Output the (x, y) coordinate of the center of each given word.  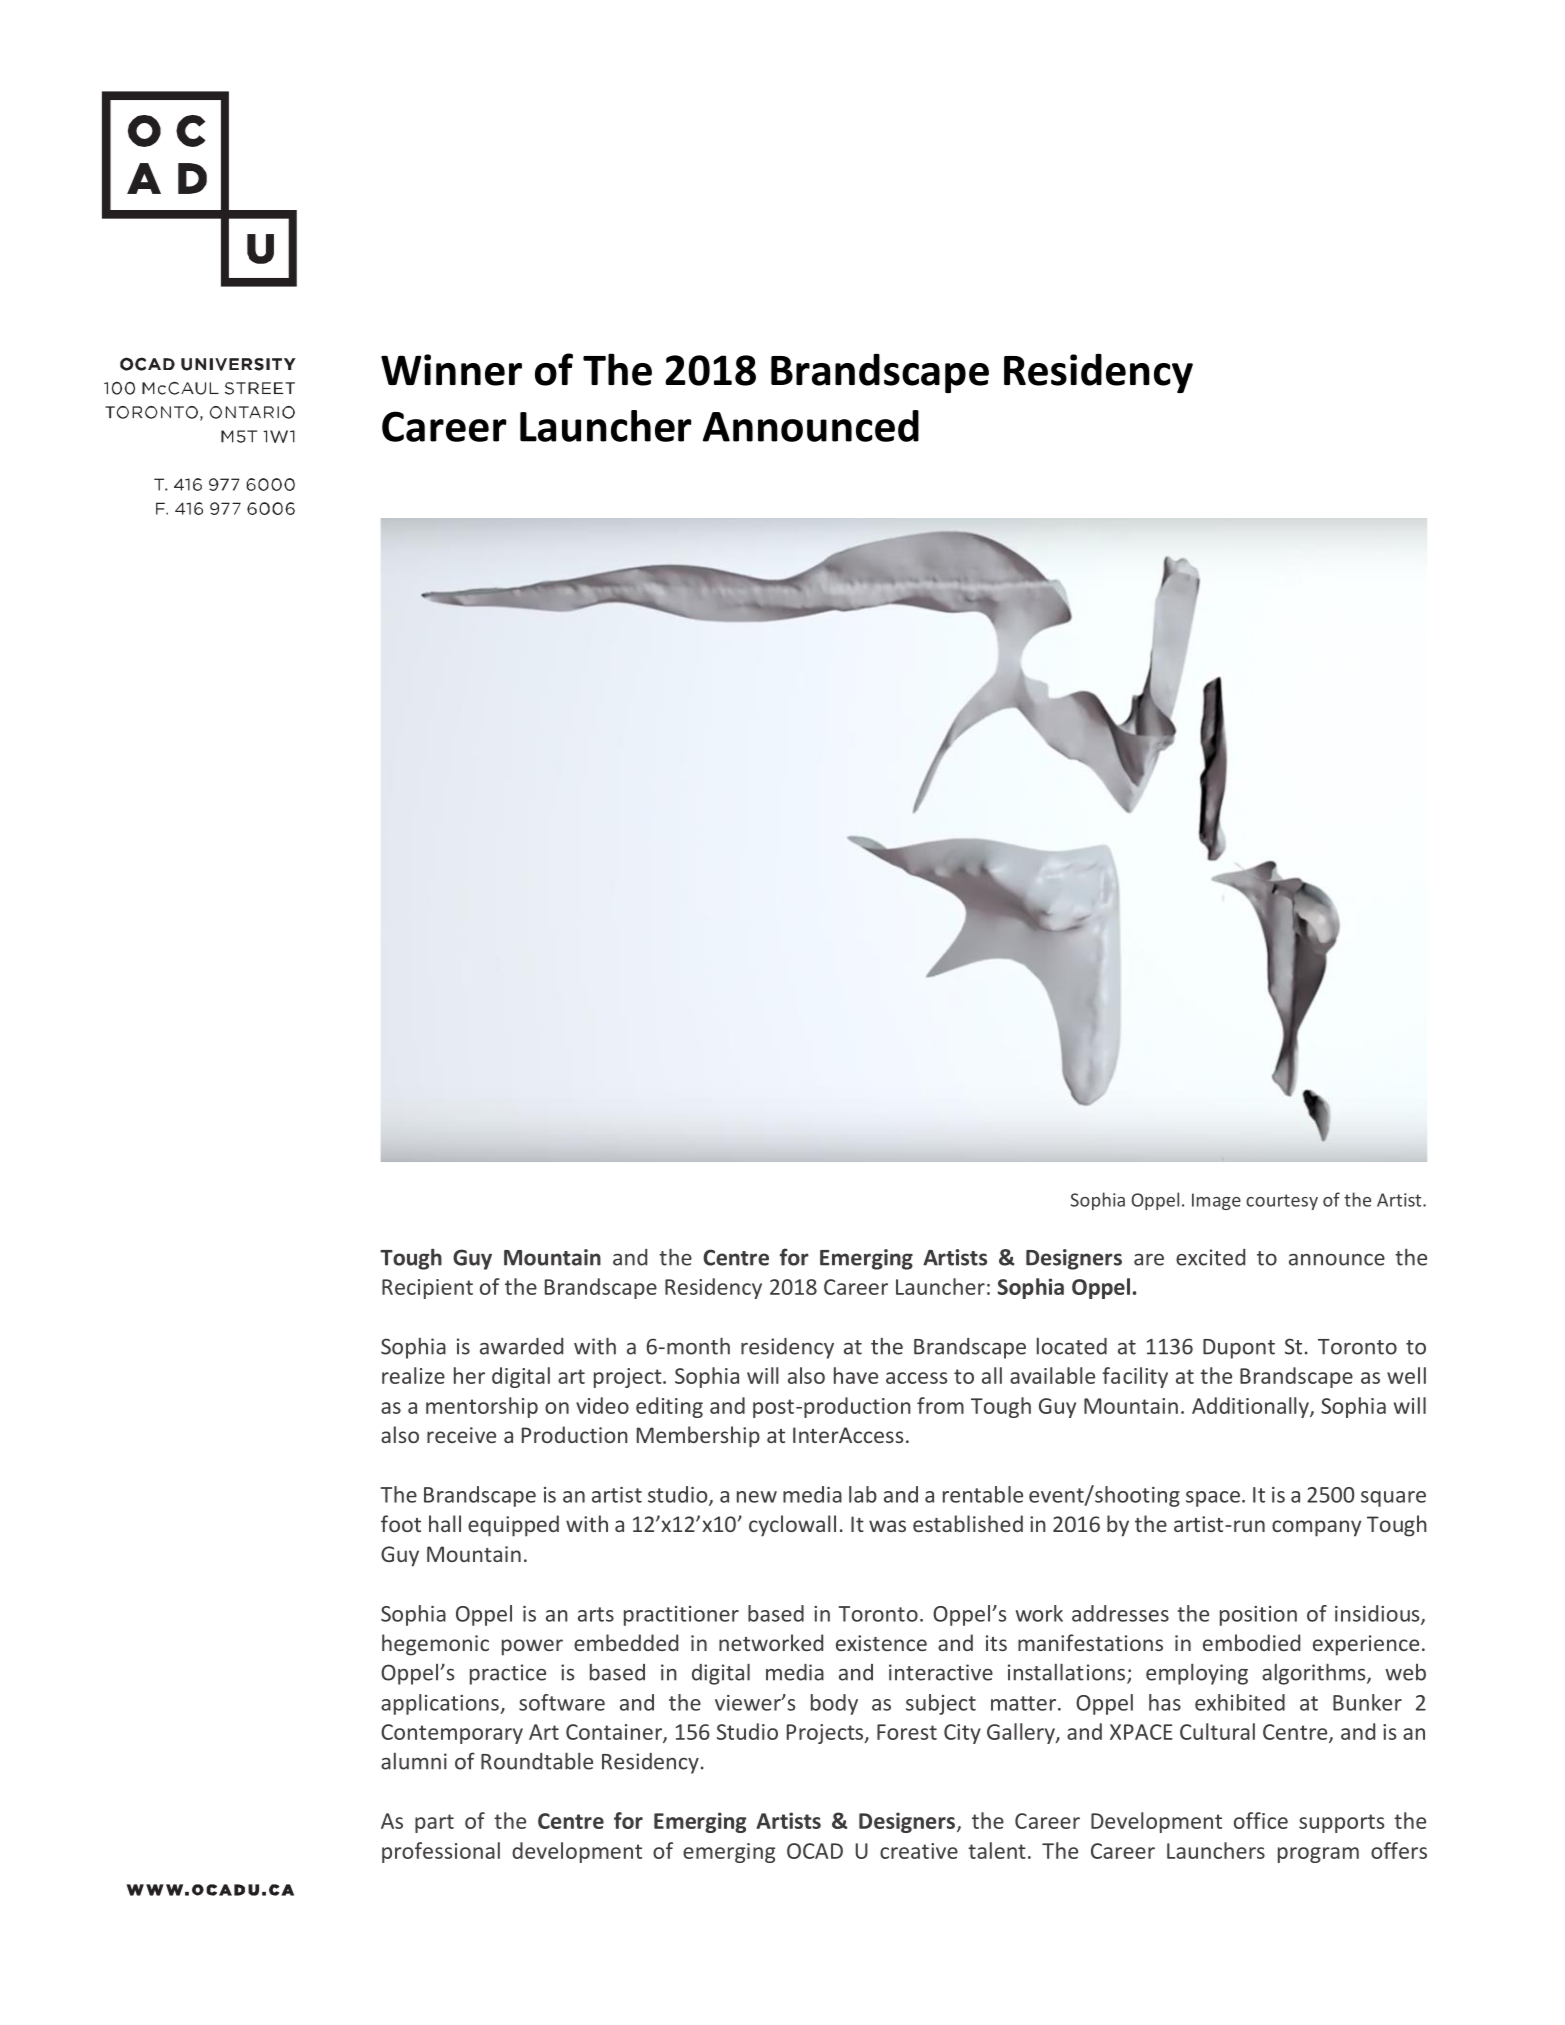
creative (919, 1851)
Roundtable (537, 1761)
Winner (451, 370)
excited (1210, 1257)
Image (1216, 1201)
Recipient (427, 1289)
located (1072, 1346)
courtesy (1282, 1202)
